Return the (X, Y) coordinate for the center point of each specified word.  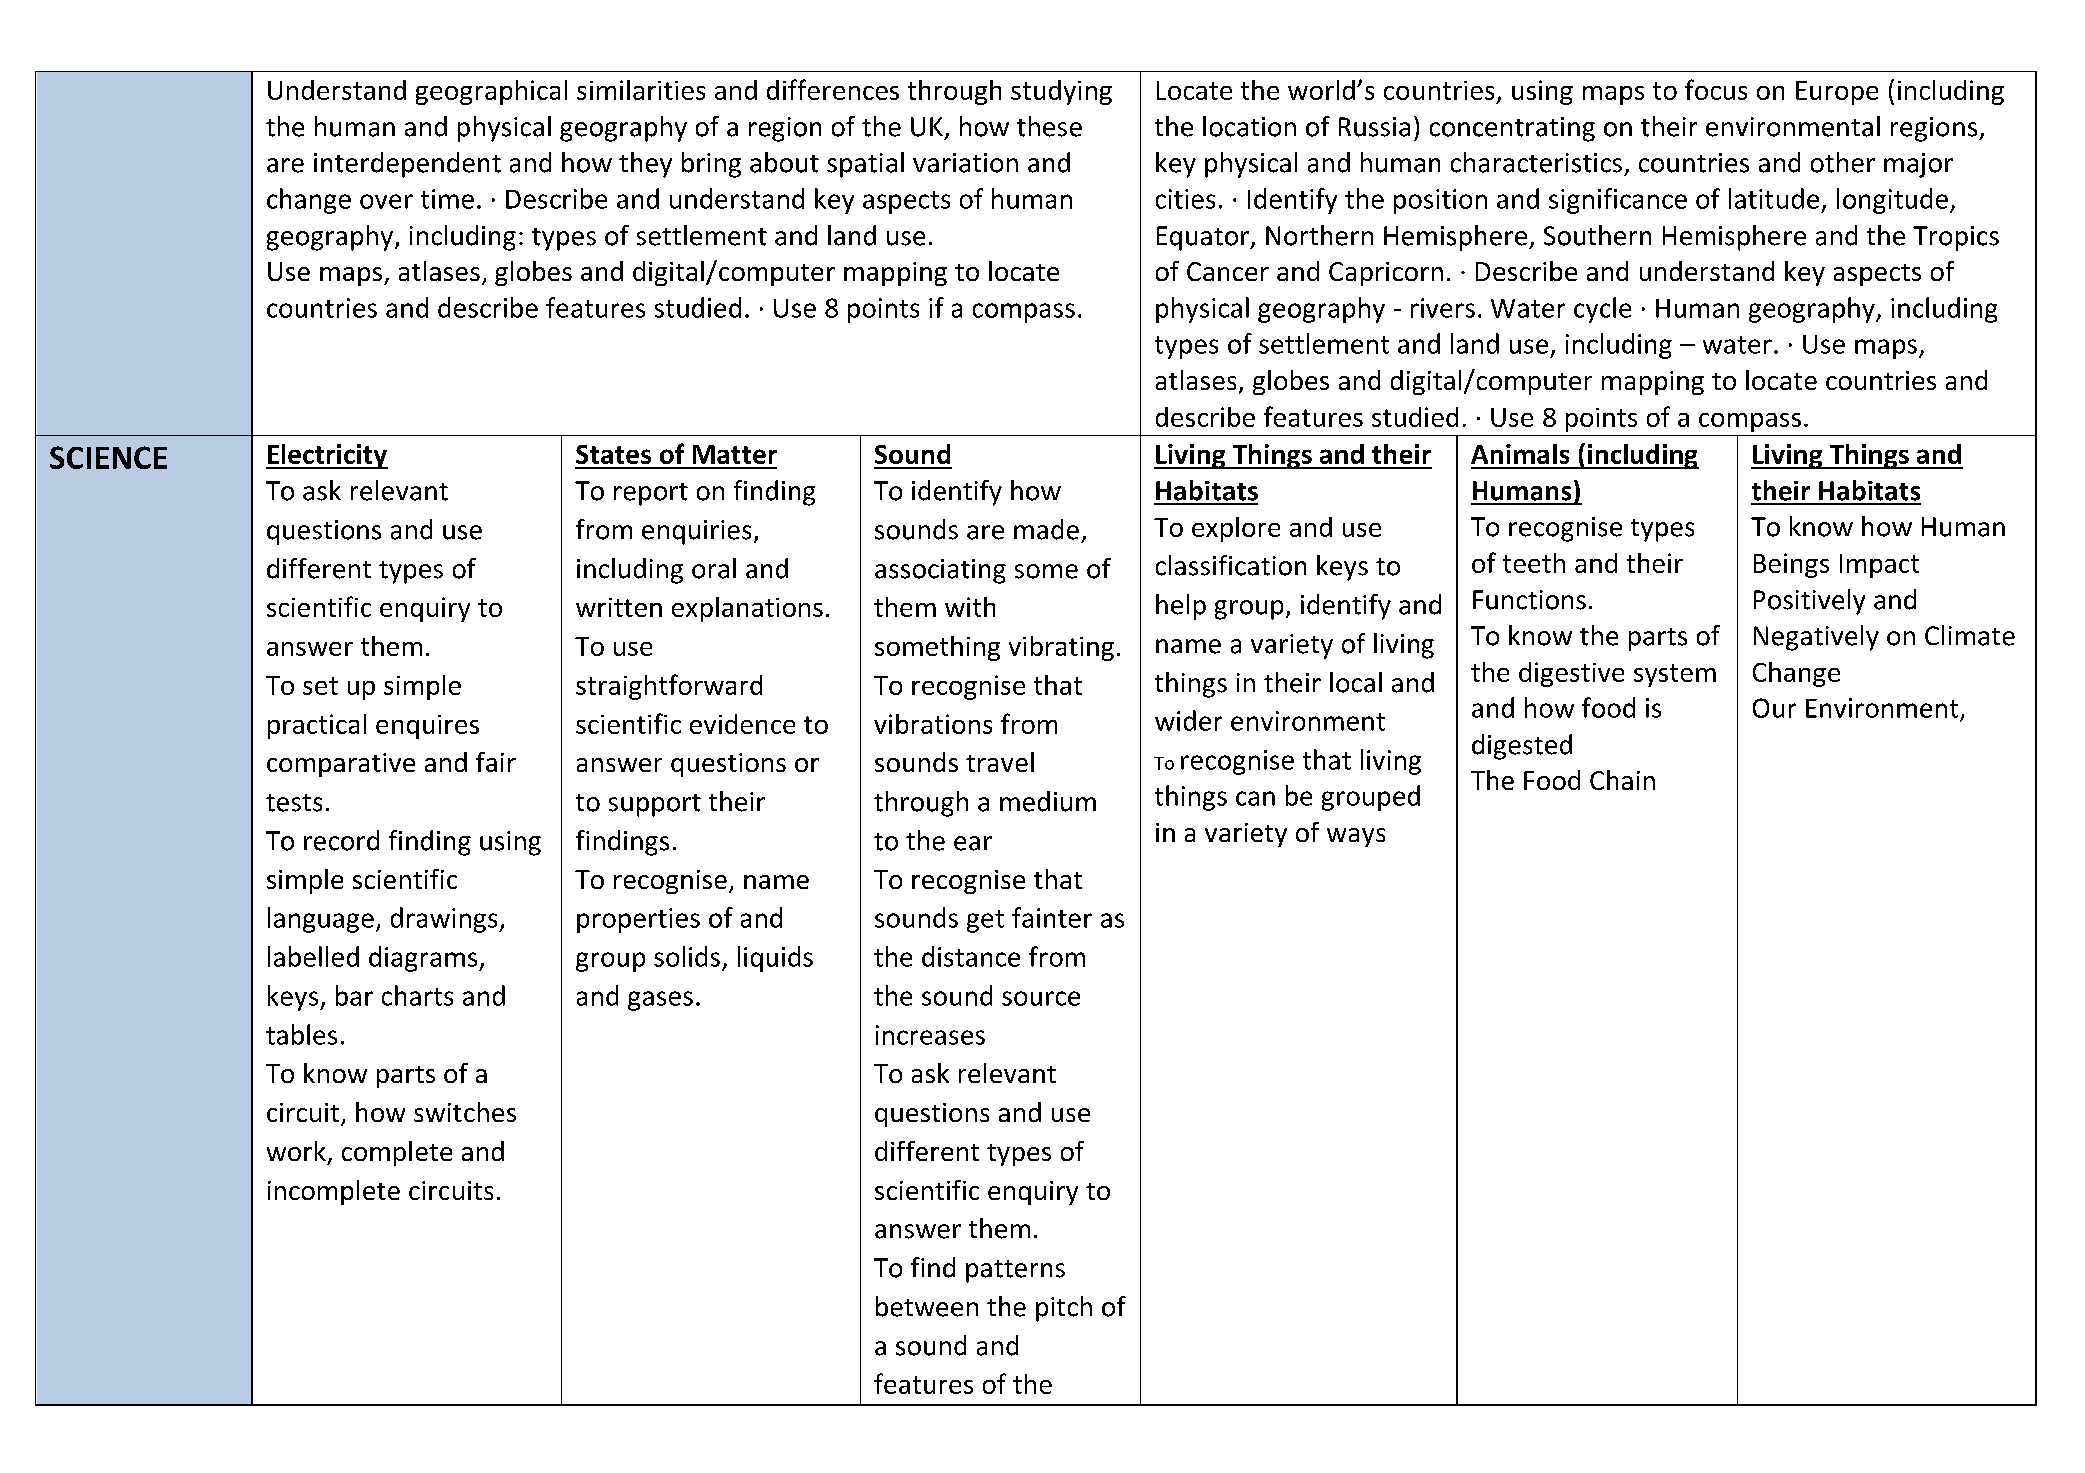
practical (317, 726)
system (1675, 675)
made (1046, 529)
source (1041, 998)
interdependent (407, 165)
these (1049, 126)
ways (1356, 837)
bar (354, 995)
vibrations (933, 724)
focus (1716, 89)
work (296, 1151)
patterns (1015, 1271)
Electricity (327, 456)
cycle (1602, 310)
